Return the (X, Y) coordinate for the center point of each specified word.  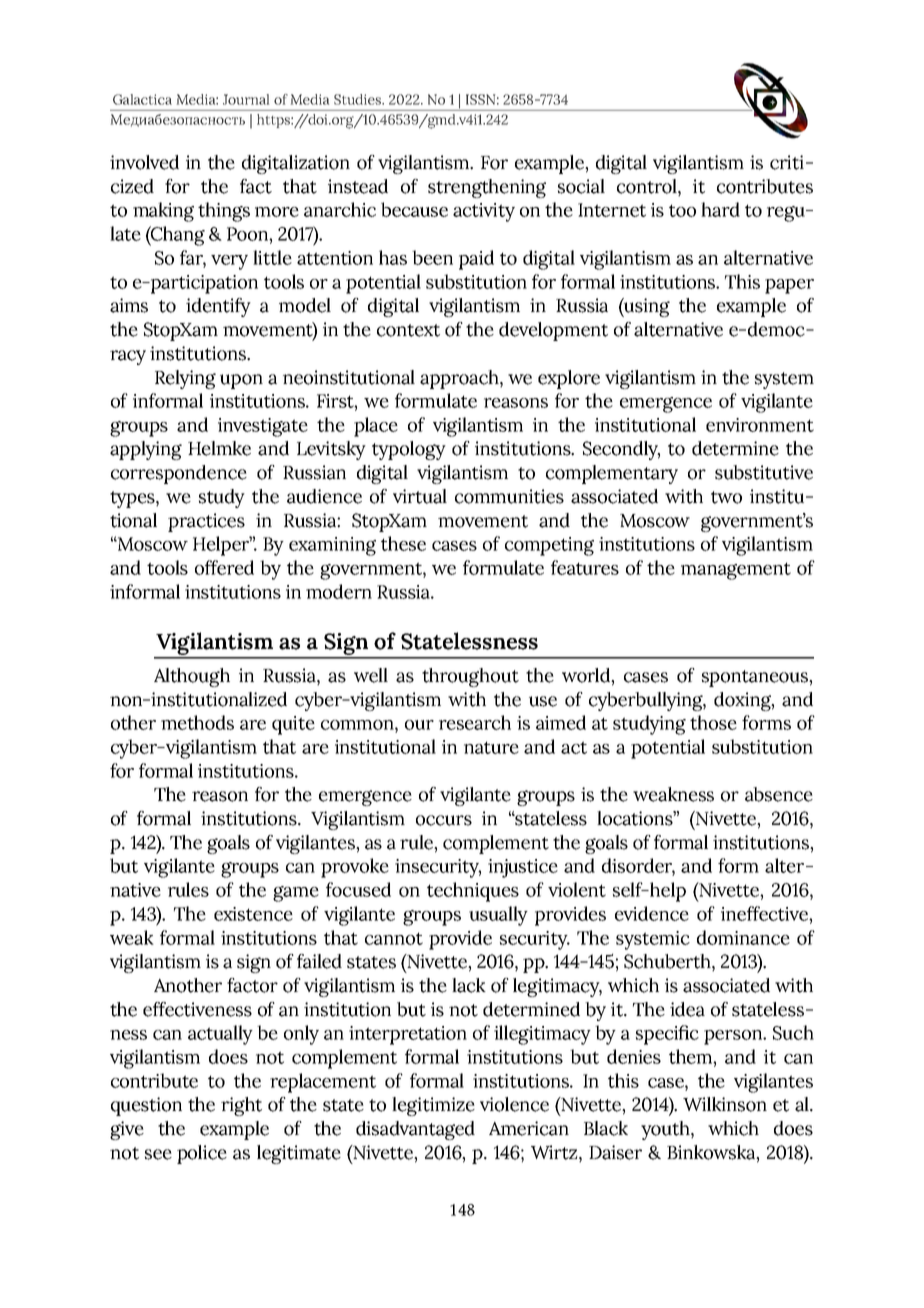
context (408, 330)
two (726, 497)
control (648, 187)
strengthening (487, 188)
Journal (246, 99)
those (713, 722)
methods (197, 722)
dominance (743, 937)
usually (498, 916)
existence (253, 914)
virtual (420, 496)
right (241, 1106)
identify (218, 307)
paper (789, 286)
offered (224, 567)
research (475, 722)
